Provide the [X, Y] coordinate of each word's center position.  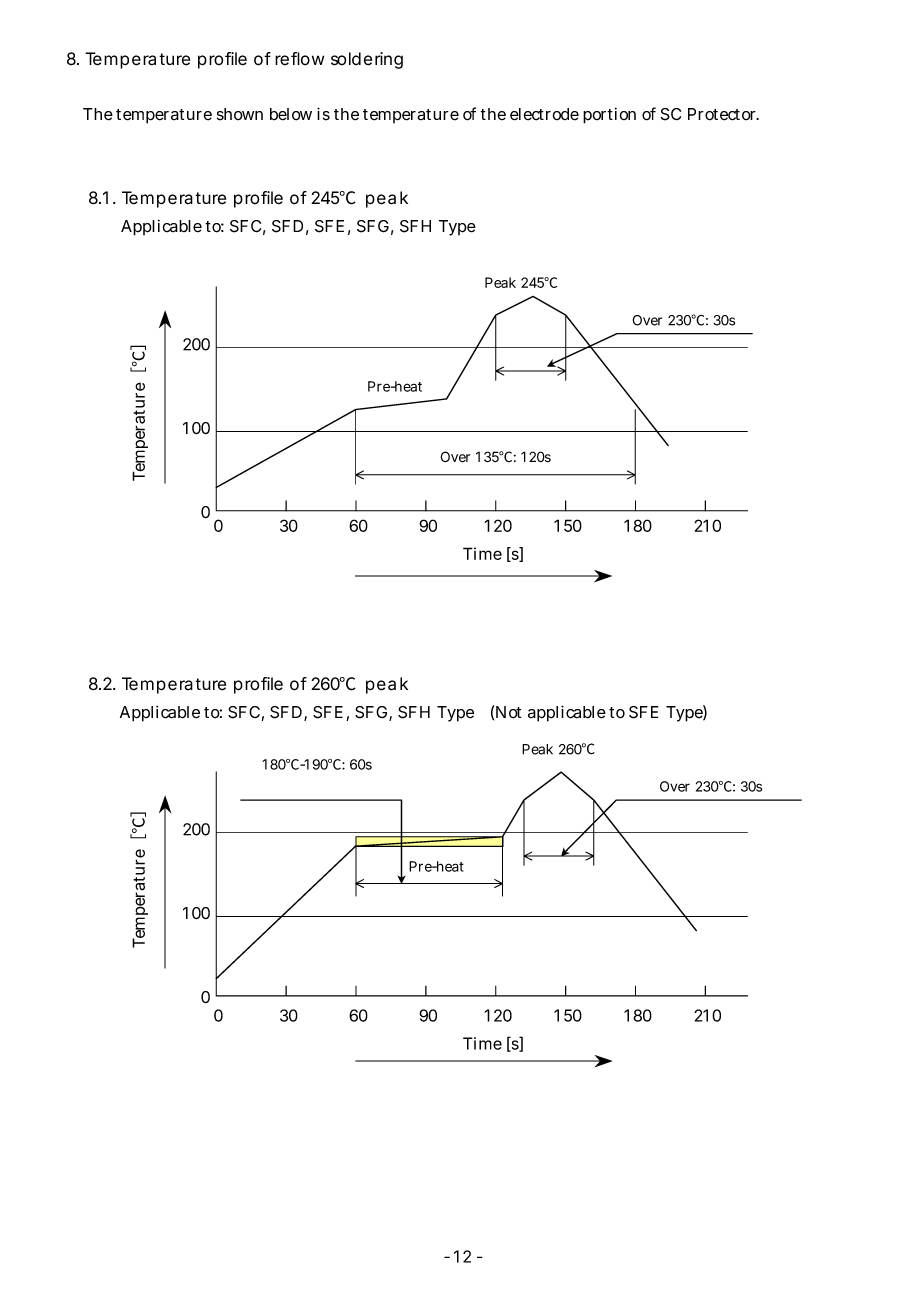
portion [609, 115]
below [291, 114]
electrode [544, 114]
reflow [299, 59]
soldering [367, 60]
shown [240, 114]
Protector [723, 114]
